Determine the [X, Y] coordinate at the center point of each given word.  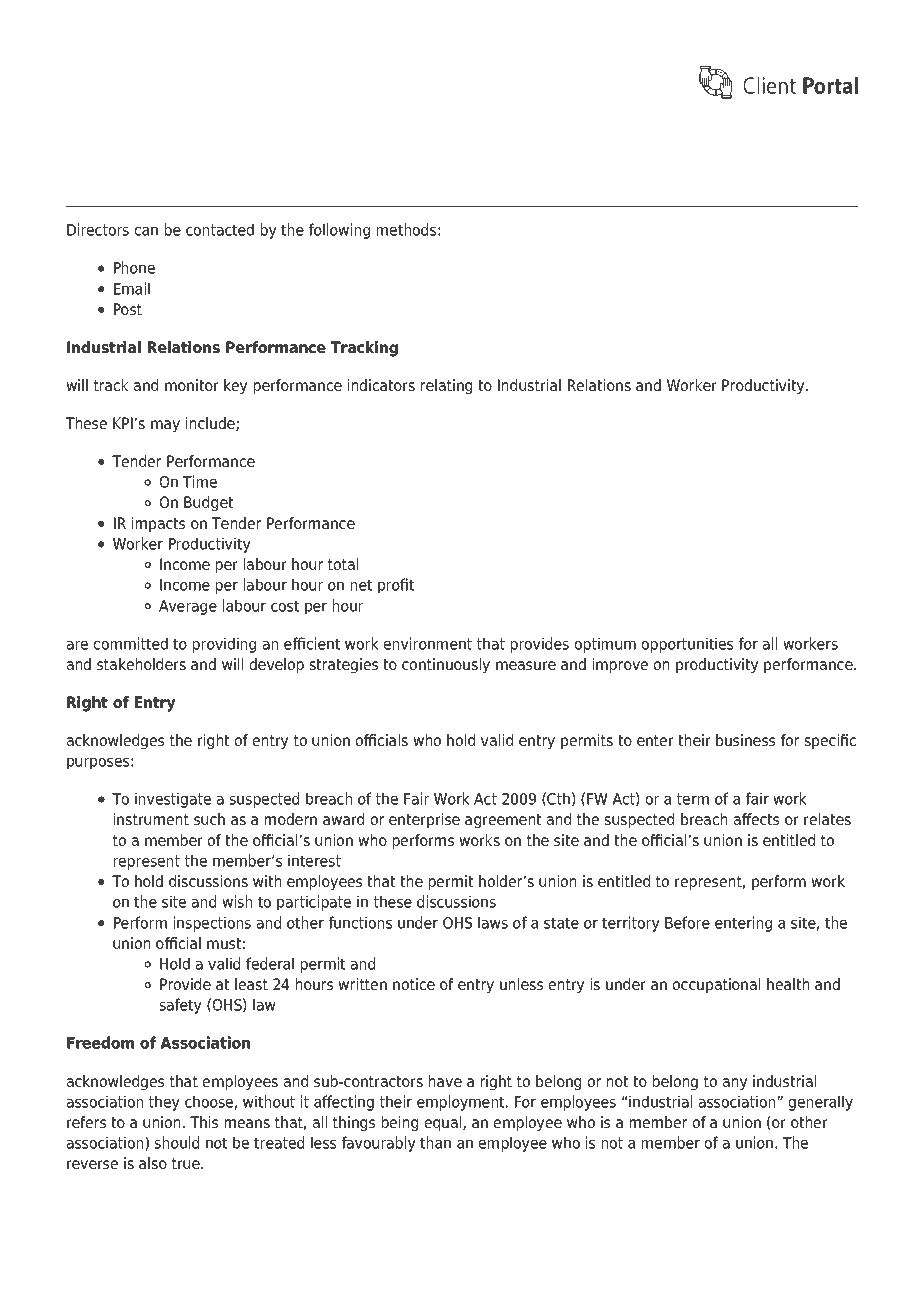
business [745, 740]
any [735, 1084]
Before [687, 922]
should [177, 1142]
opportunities [687, 645]
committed [131, 643]
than [435, 1142]
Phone [134, 267]
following [339, 231]
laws [493, 922]
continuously [446, 665]
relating [446, 386]
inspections [212, 924]
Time [200, 481]
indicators [381, 385]
